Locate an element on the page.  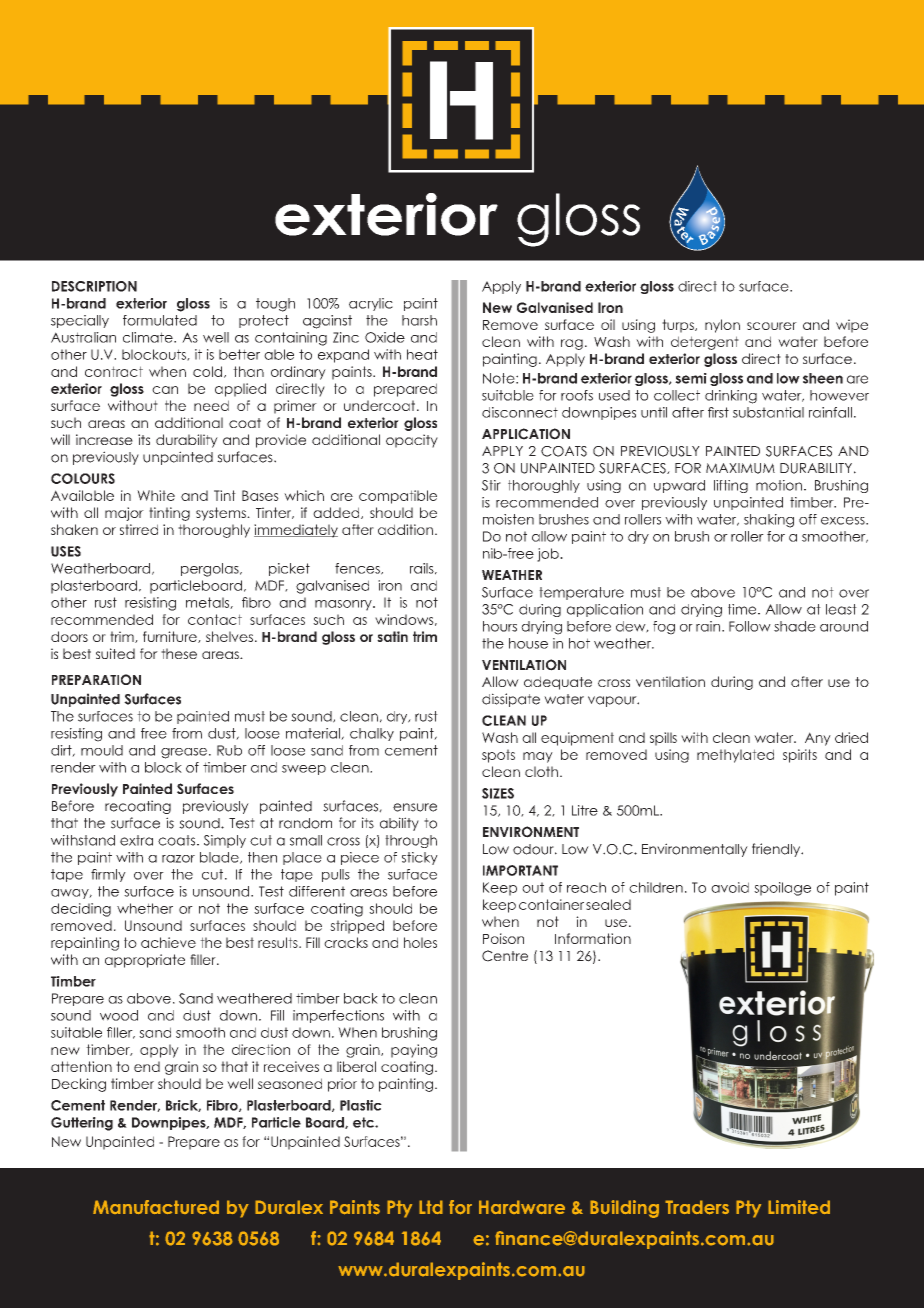
Ltd is located at coordinates (431, 1207).
